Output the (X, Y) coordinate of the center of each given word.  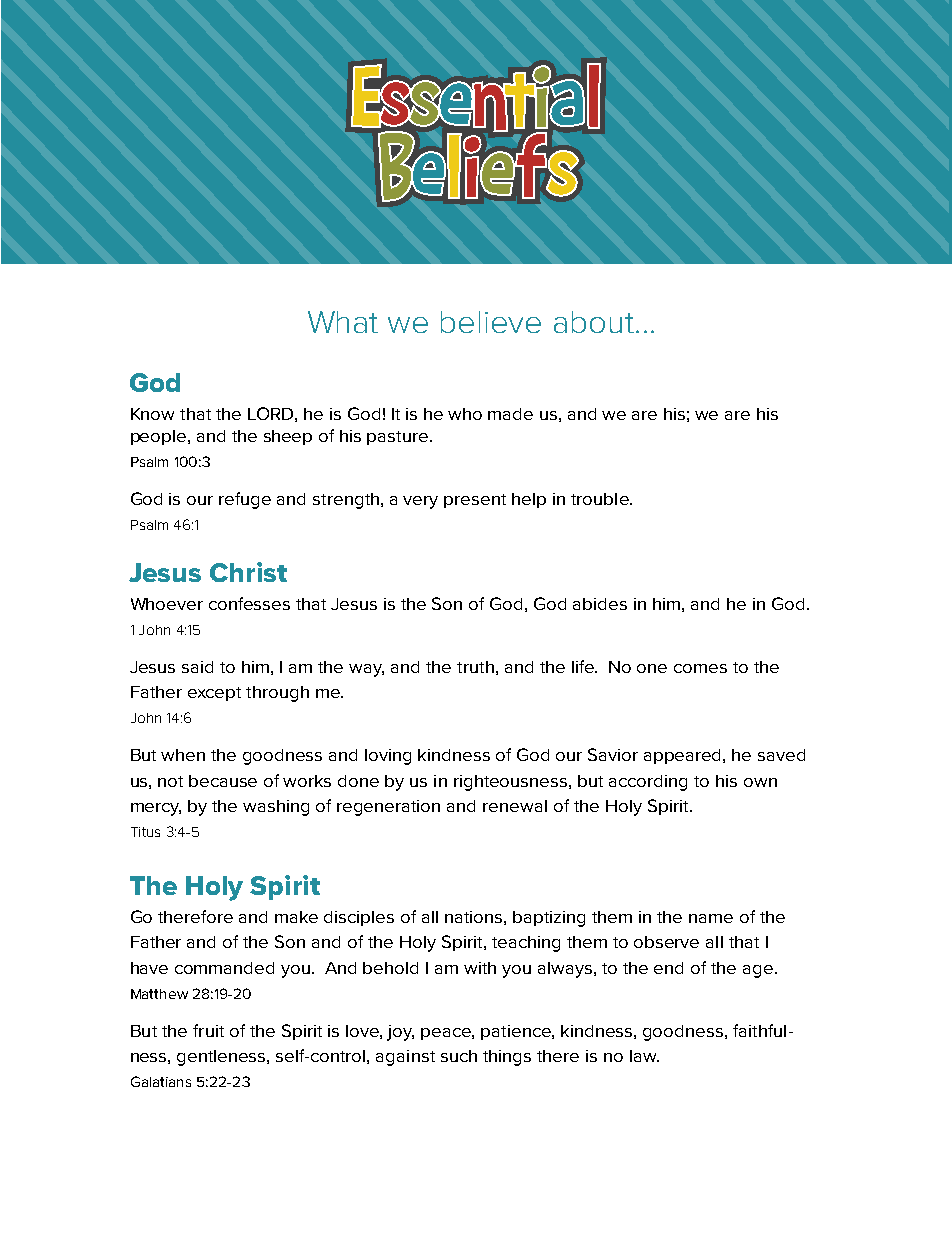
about (595, 322)
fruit (208, 1030)
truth (475, 667)
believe (491, 322)
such (459, 1056)
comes (700, 668)
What (343, 322)
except (214, 694)
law (644, 1056)
